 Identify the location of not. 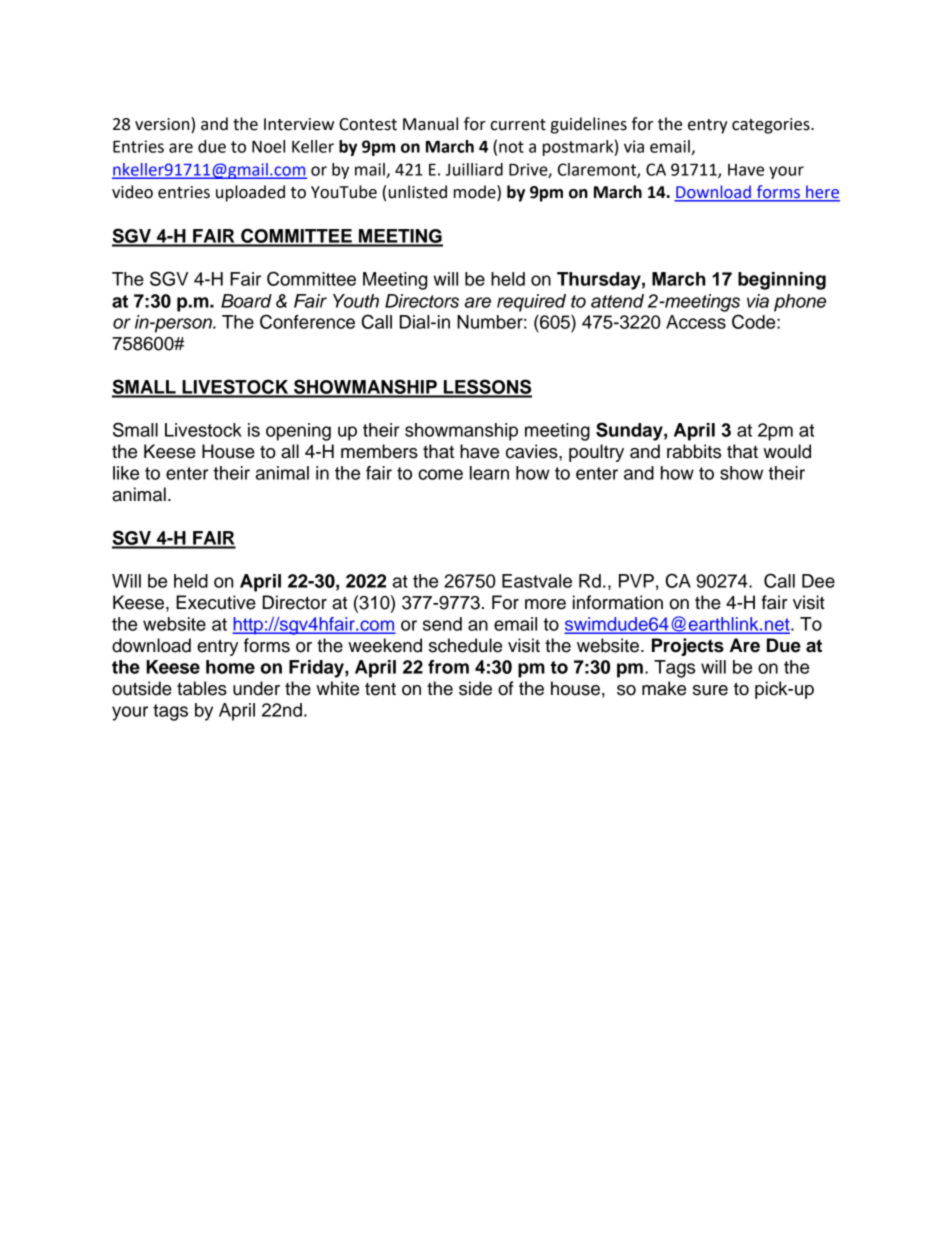
(511, 147).
